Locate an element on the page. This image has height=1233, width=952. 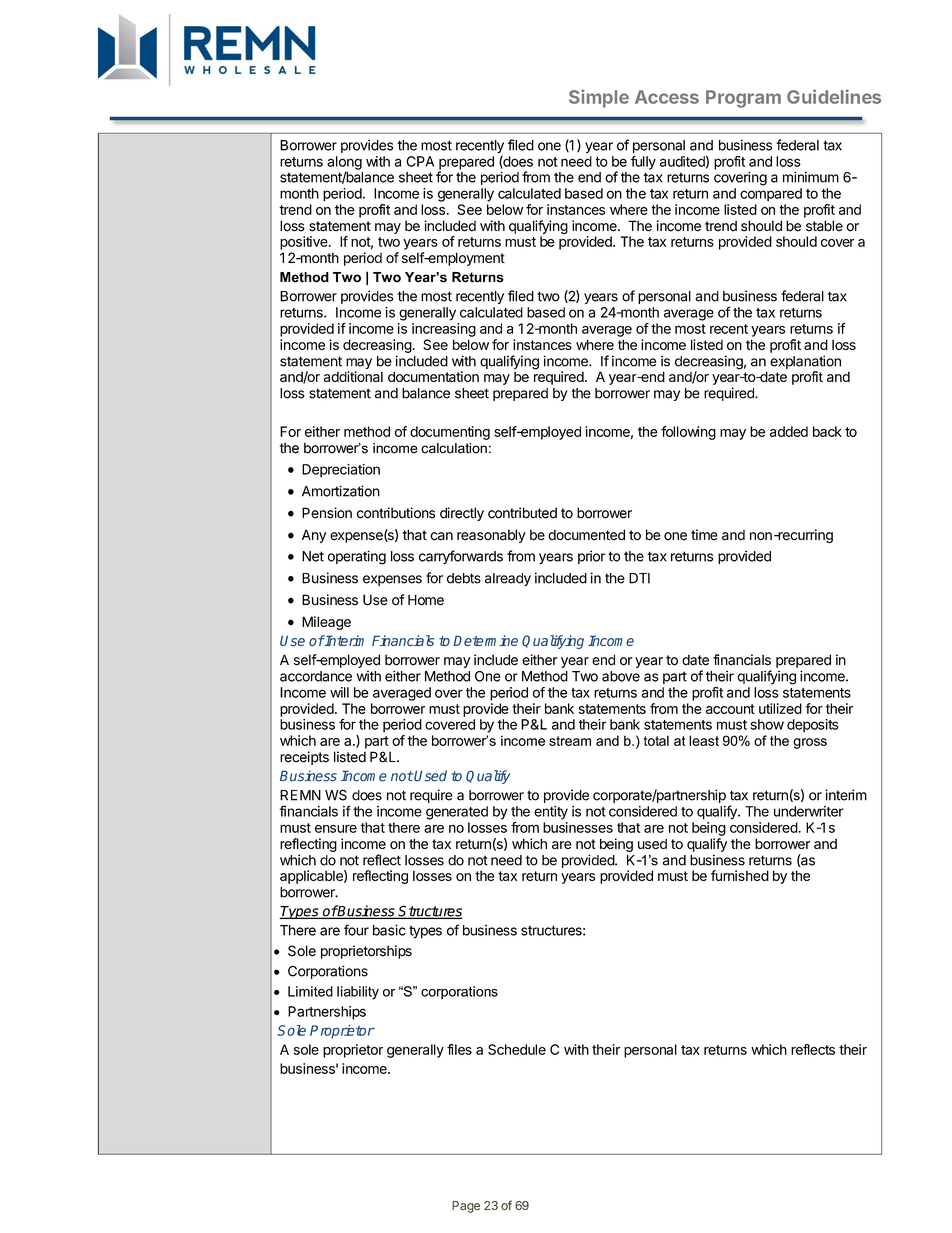
four is located at coordinates (356, 930).
